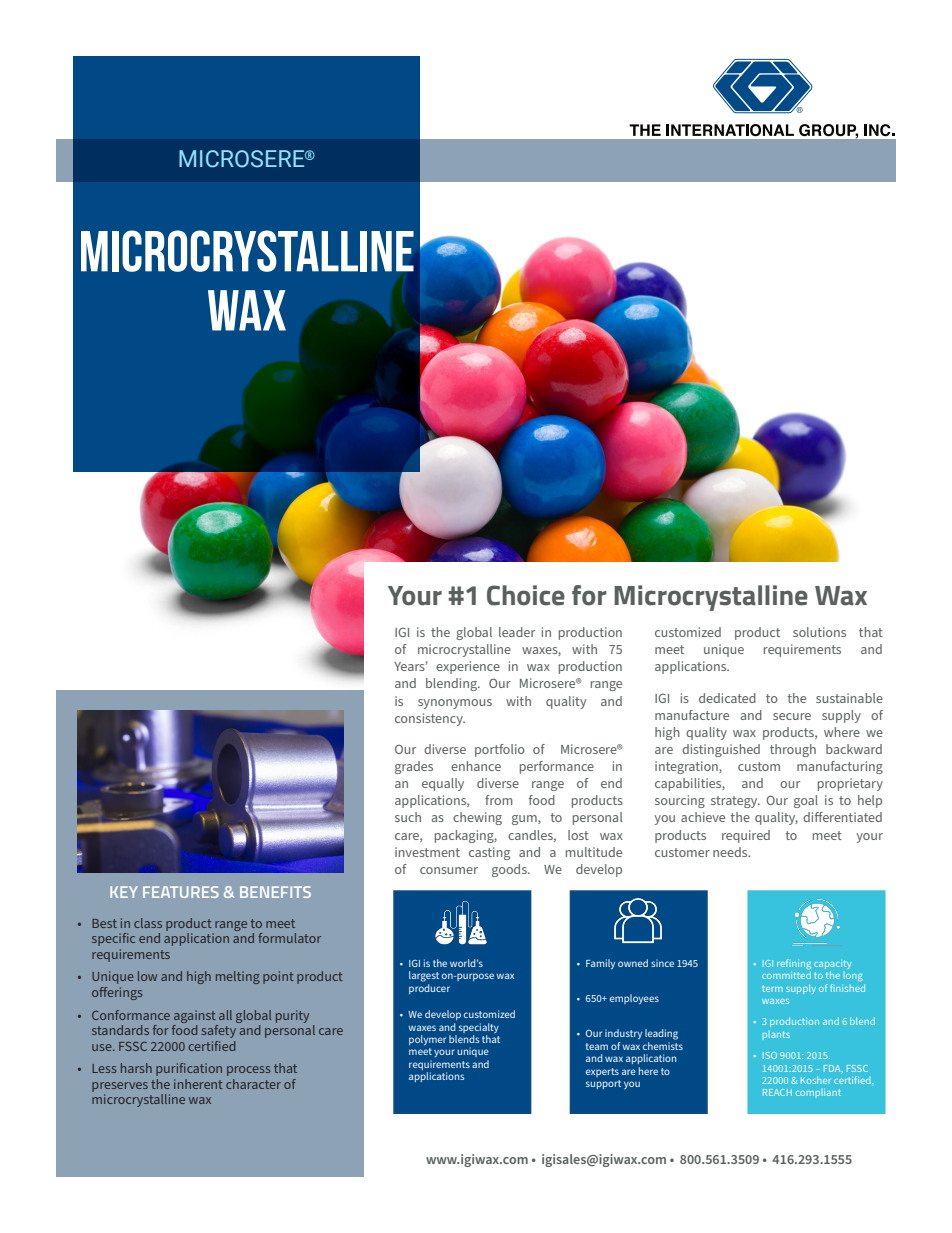 Image resolution: width=952 pixels, height=1233 pixels. What do you see at coordinates (476, 766) in the page?
I see `enhance` at bounding box center [476, 766].
